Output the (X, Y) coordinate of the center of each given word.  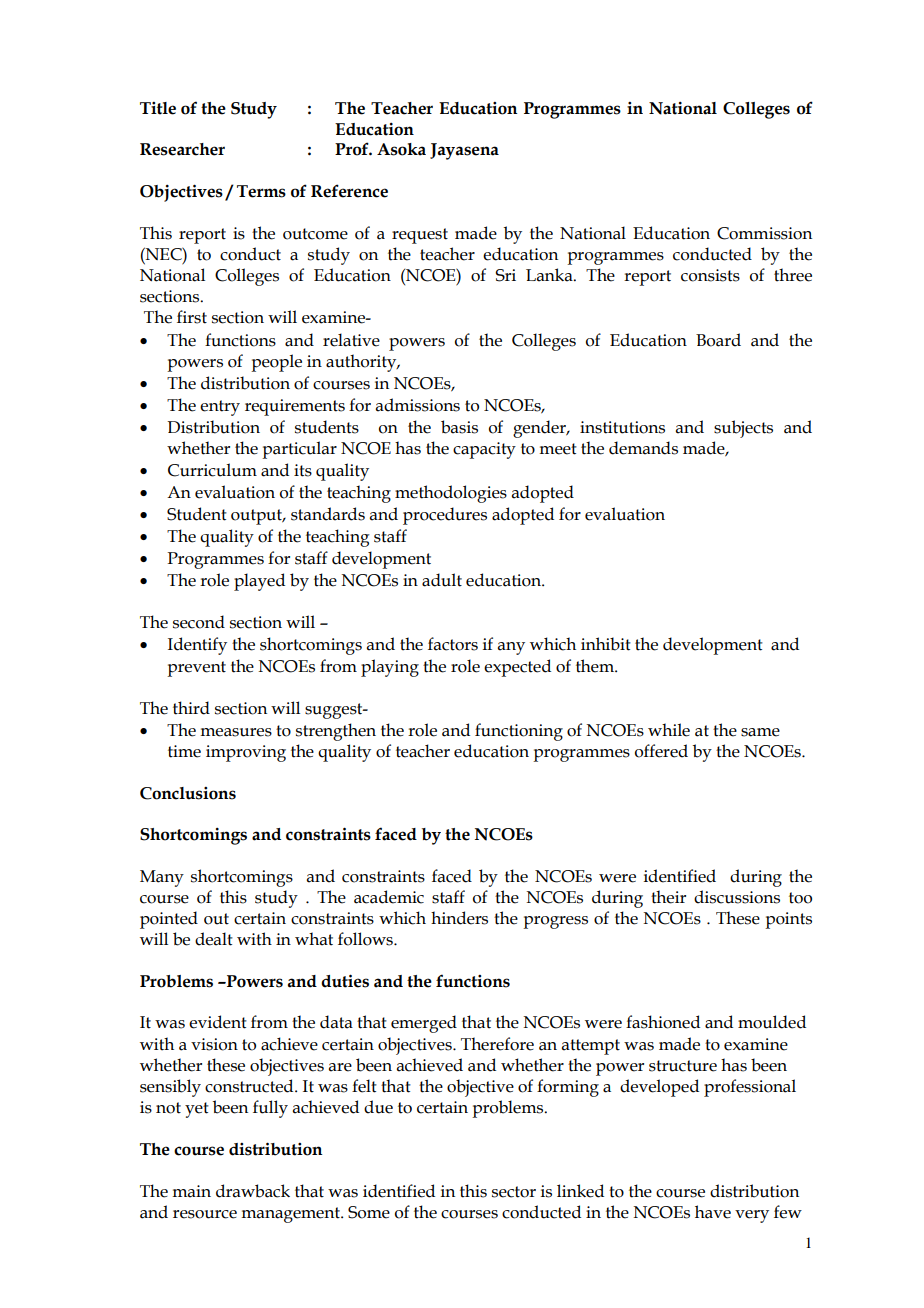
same (760, 732)
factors (453, 644)
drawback (253, 1191)
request (420, 236)
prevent (196, 669)
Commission (764, 233)
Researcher (182, 149)
